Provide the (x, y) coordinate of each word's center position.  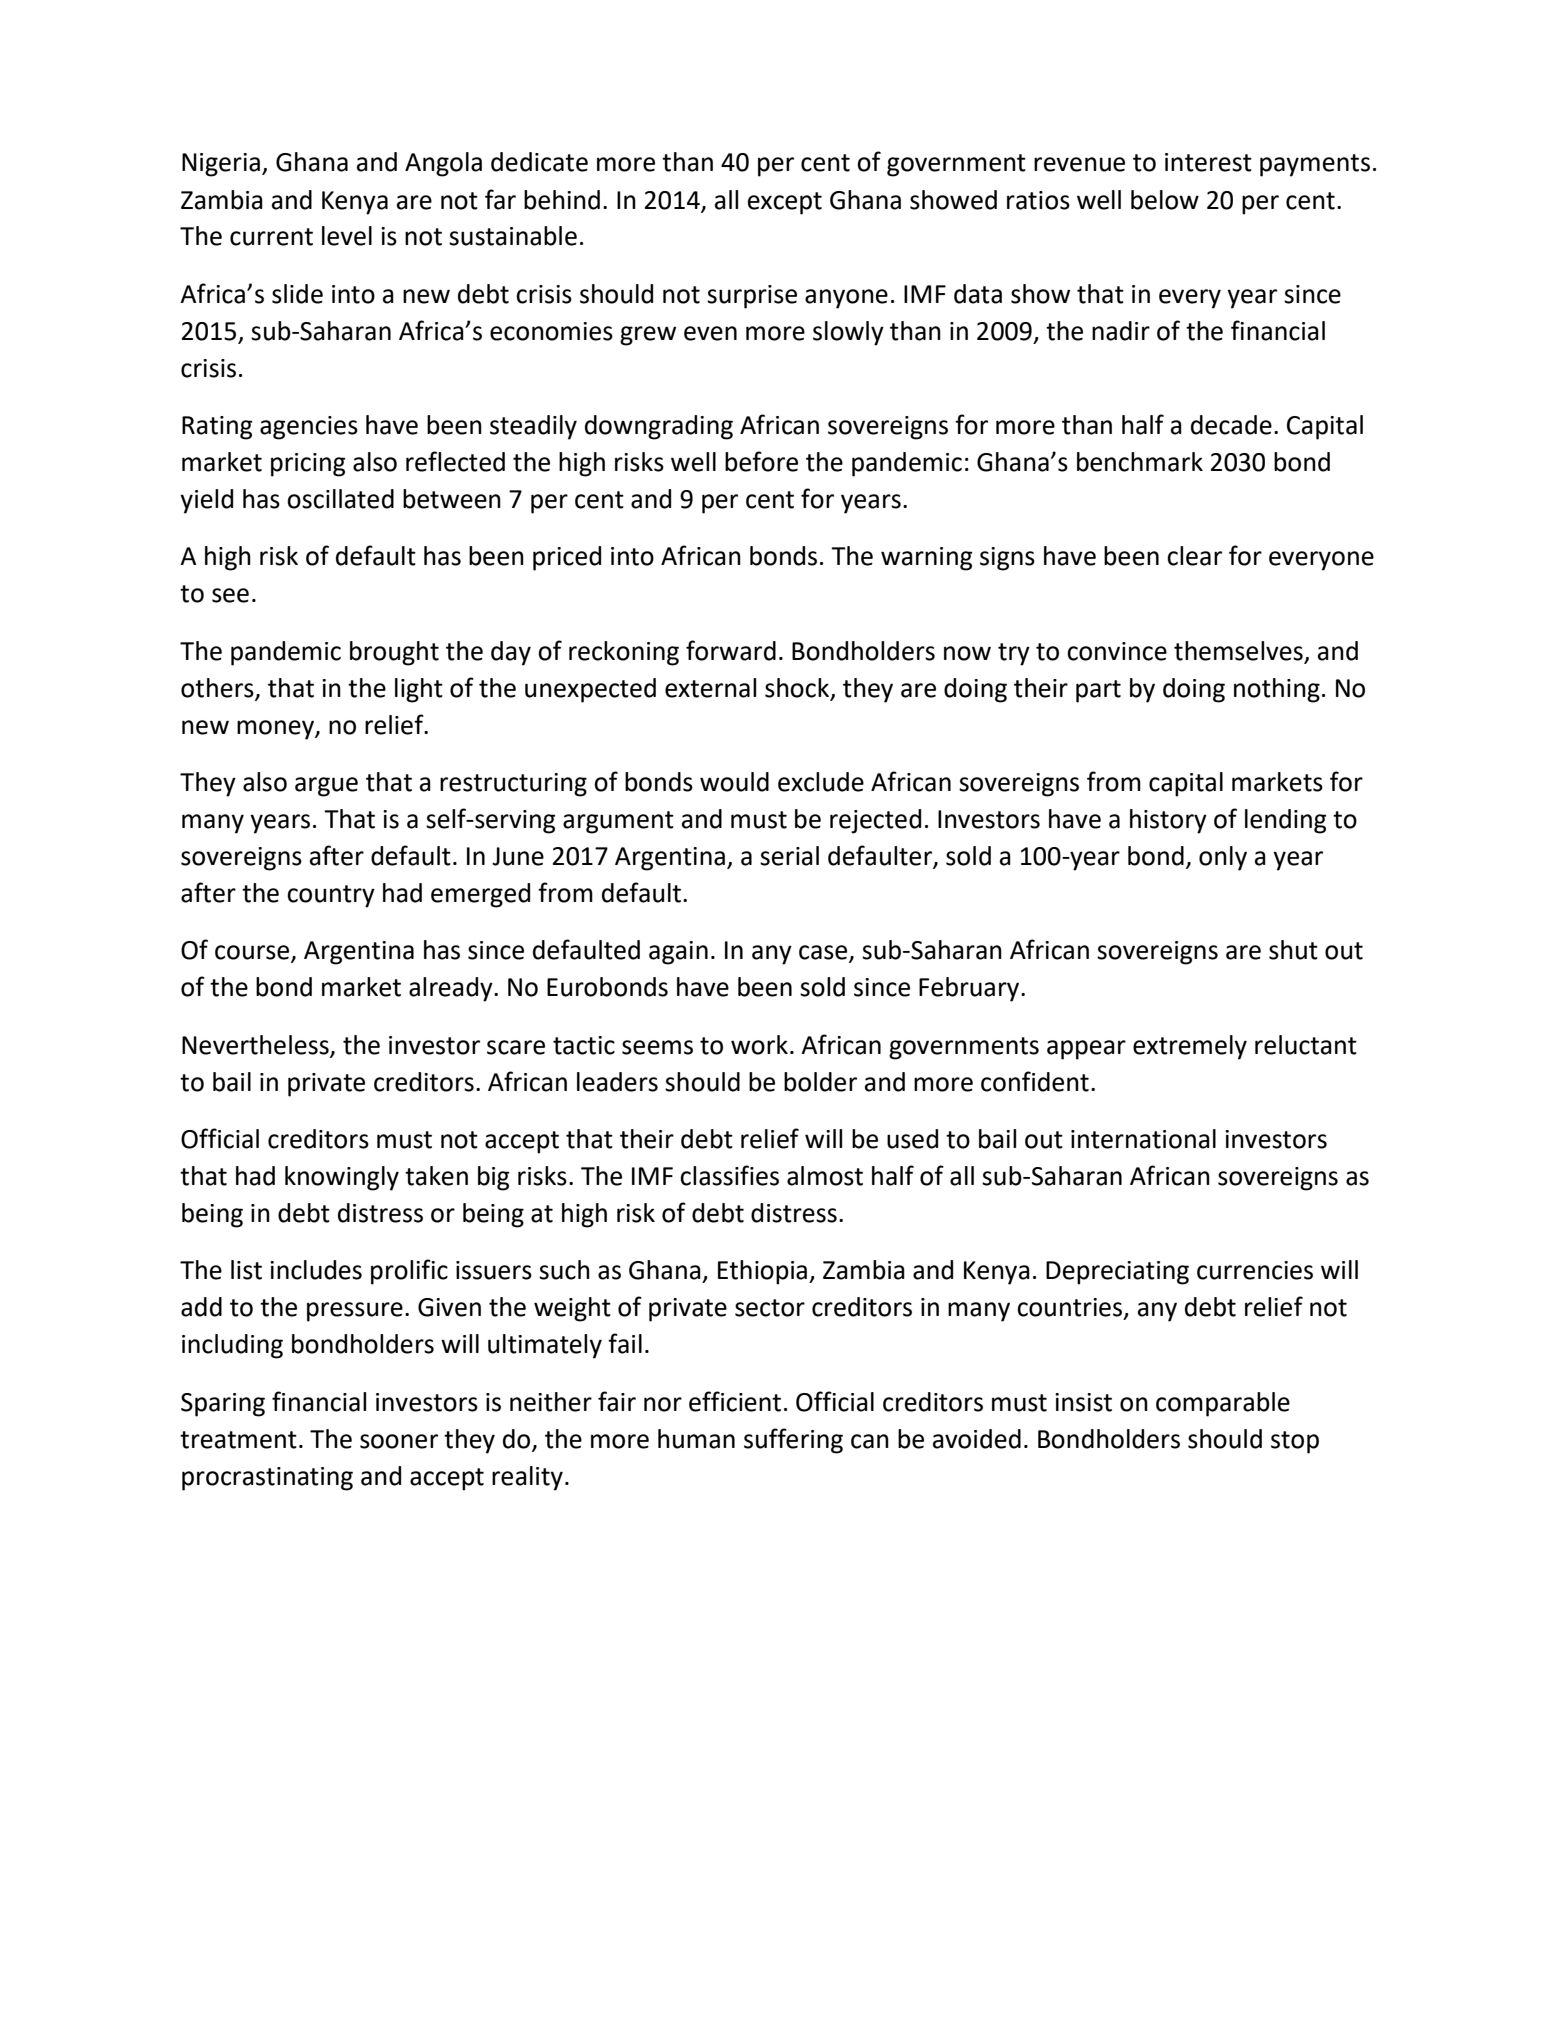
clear (1194, 556)
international (1143, 1139)
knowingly (342, 1178)
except (785, 203)
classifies (729, 1175)
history (1168, 821)
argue (326, 787)
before (761, 461)
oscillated (340, 499)
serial (789, 856)
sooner (399, 1441)
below (1165, 200)
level (347, 236)
